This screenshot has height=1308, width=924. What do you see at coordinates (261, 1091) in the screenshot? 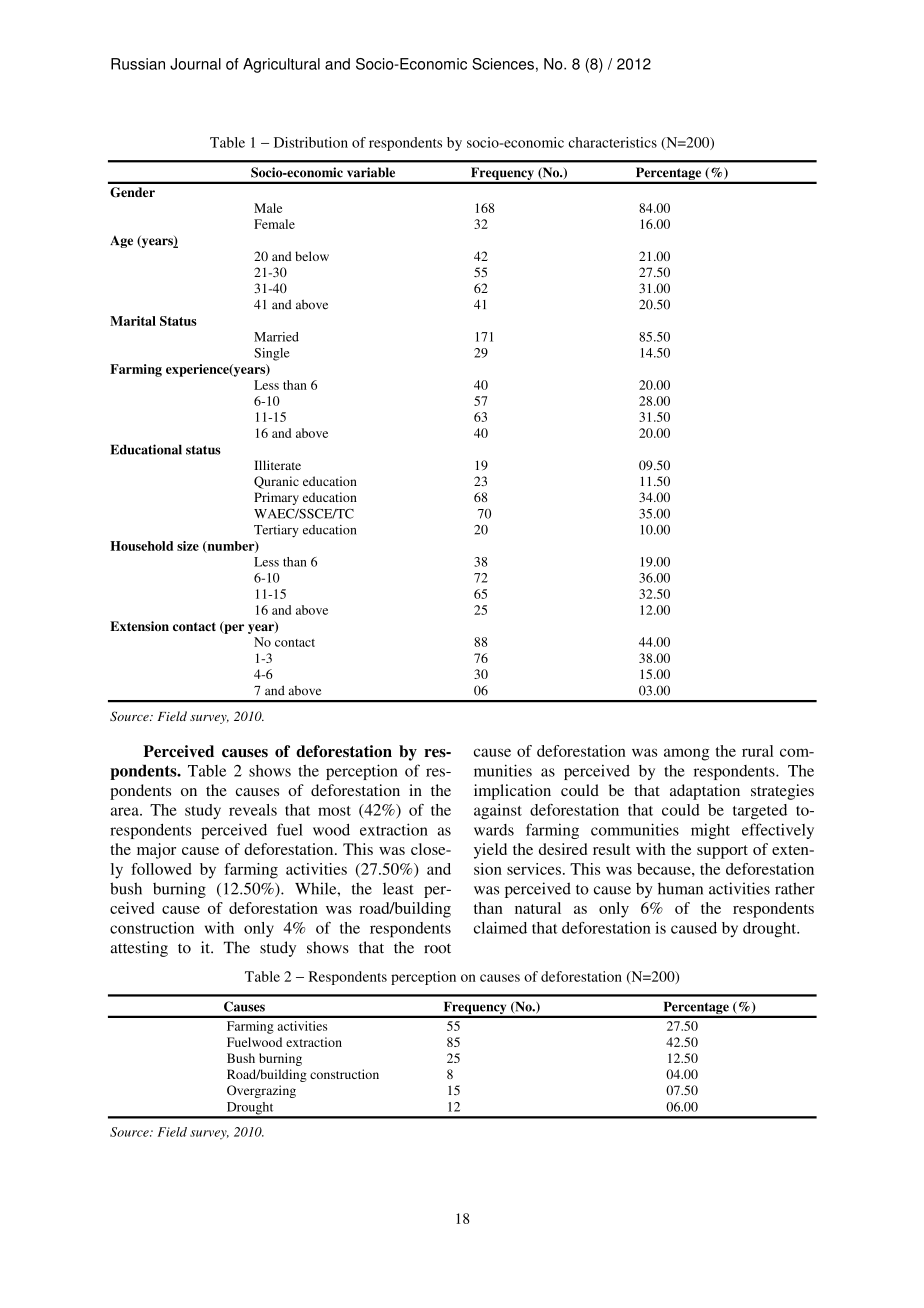
I see `Overgrazing` at bounding box center [261, 1091].
